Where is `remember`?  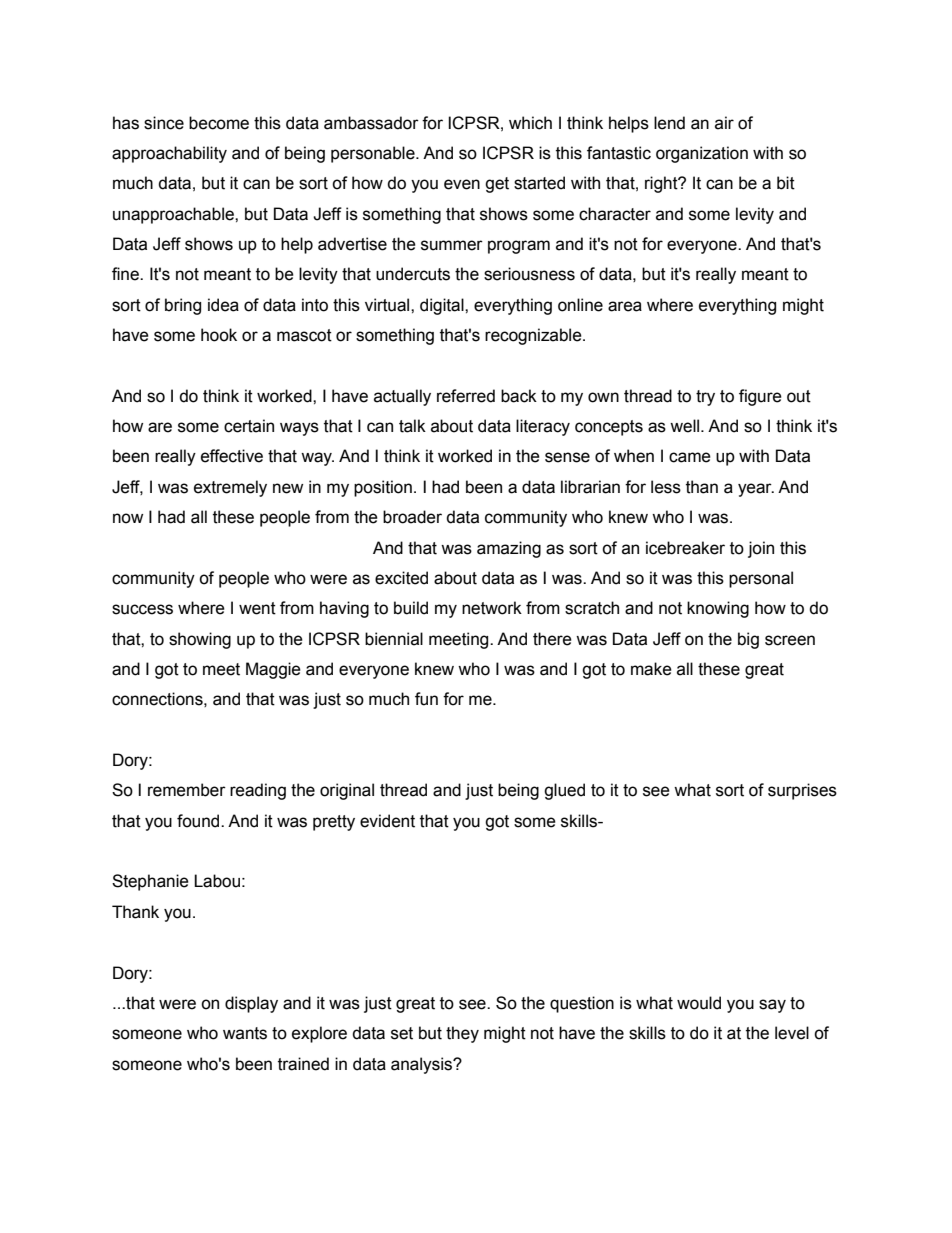 remember is located at coordinates (187, 790).
